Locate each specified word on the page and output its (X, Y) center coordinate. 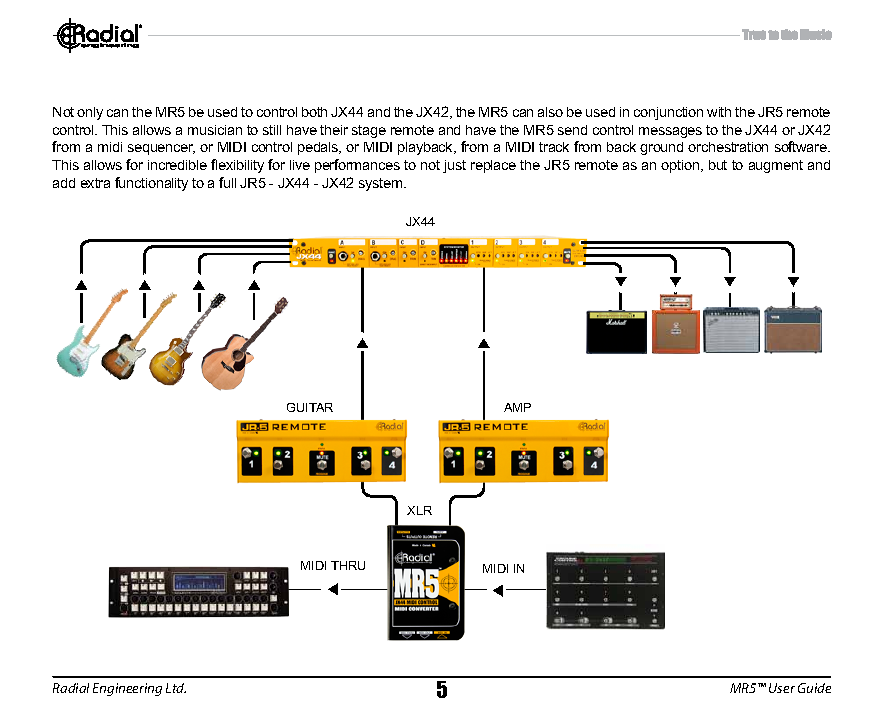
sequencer (161, 149)
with (719, 112)
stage (369, 131)
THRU (348, 565)
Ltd (176, 688)
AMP (517, 407)
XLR (419, 510)
